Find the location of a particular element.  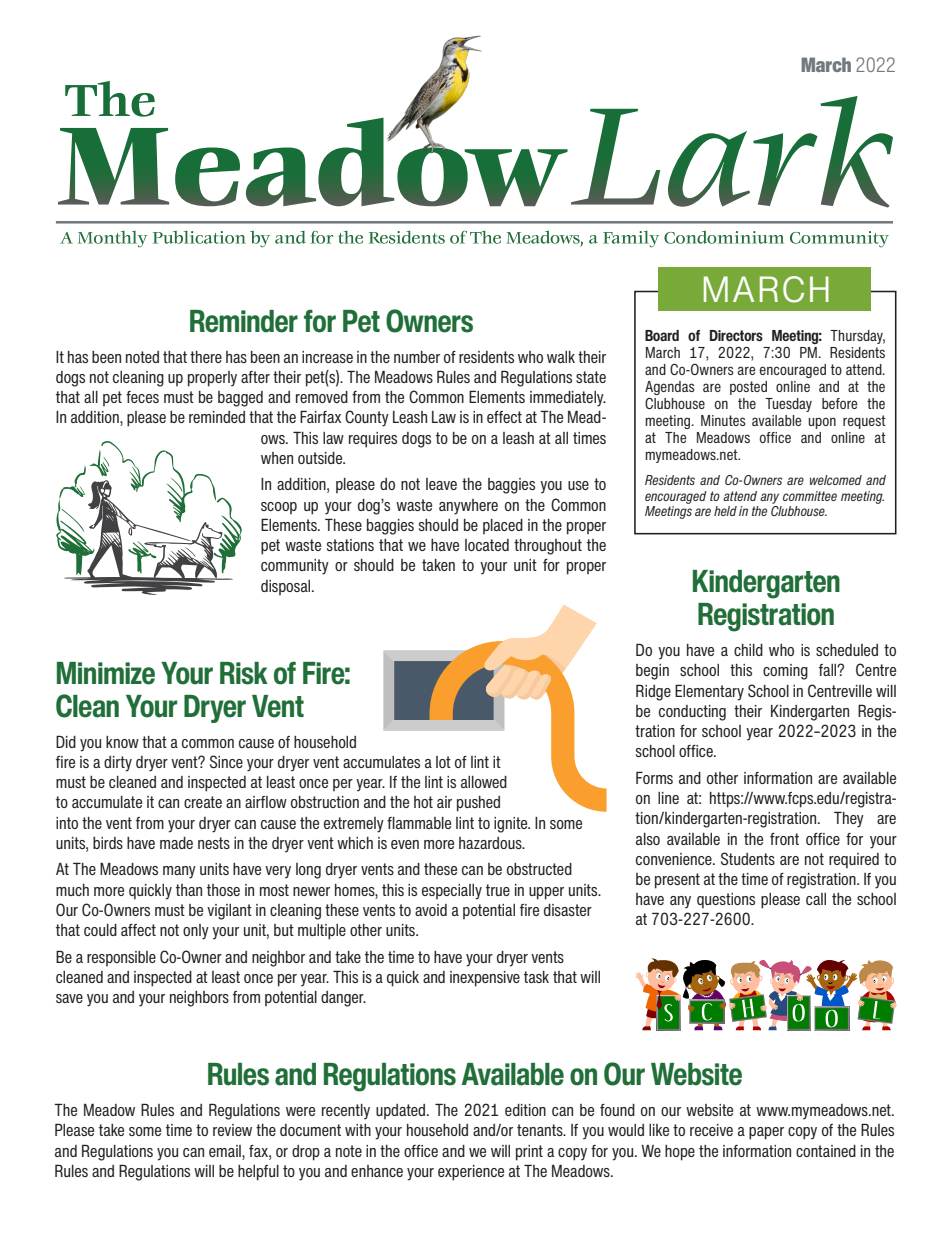

located is located at coordinates (487, 545).
